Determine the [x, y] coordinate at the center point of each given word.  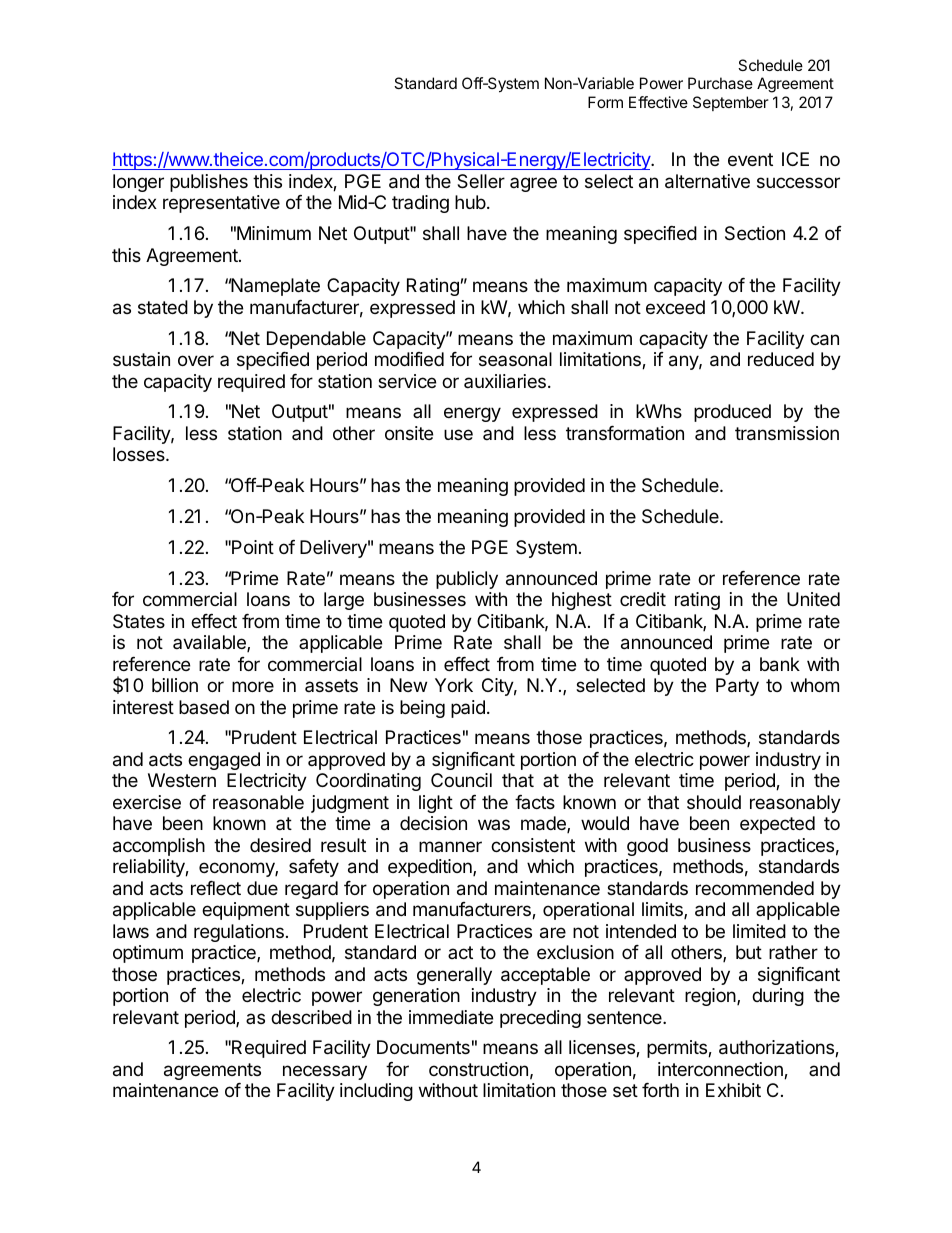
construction [478, 1069]
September [731, 103]
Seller [481, 181]
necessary [325, 1072]
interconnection [721, 1070]
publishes [209, 183]
